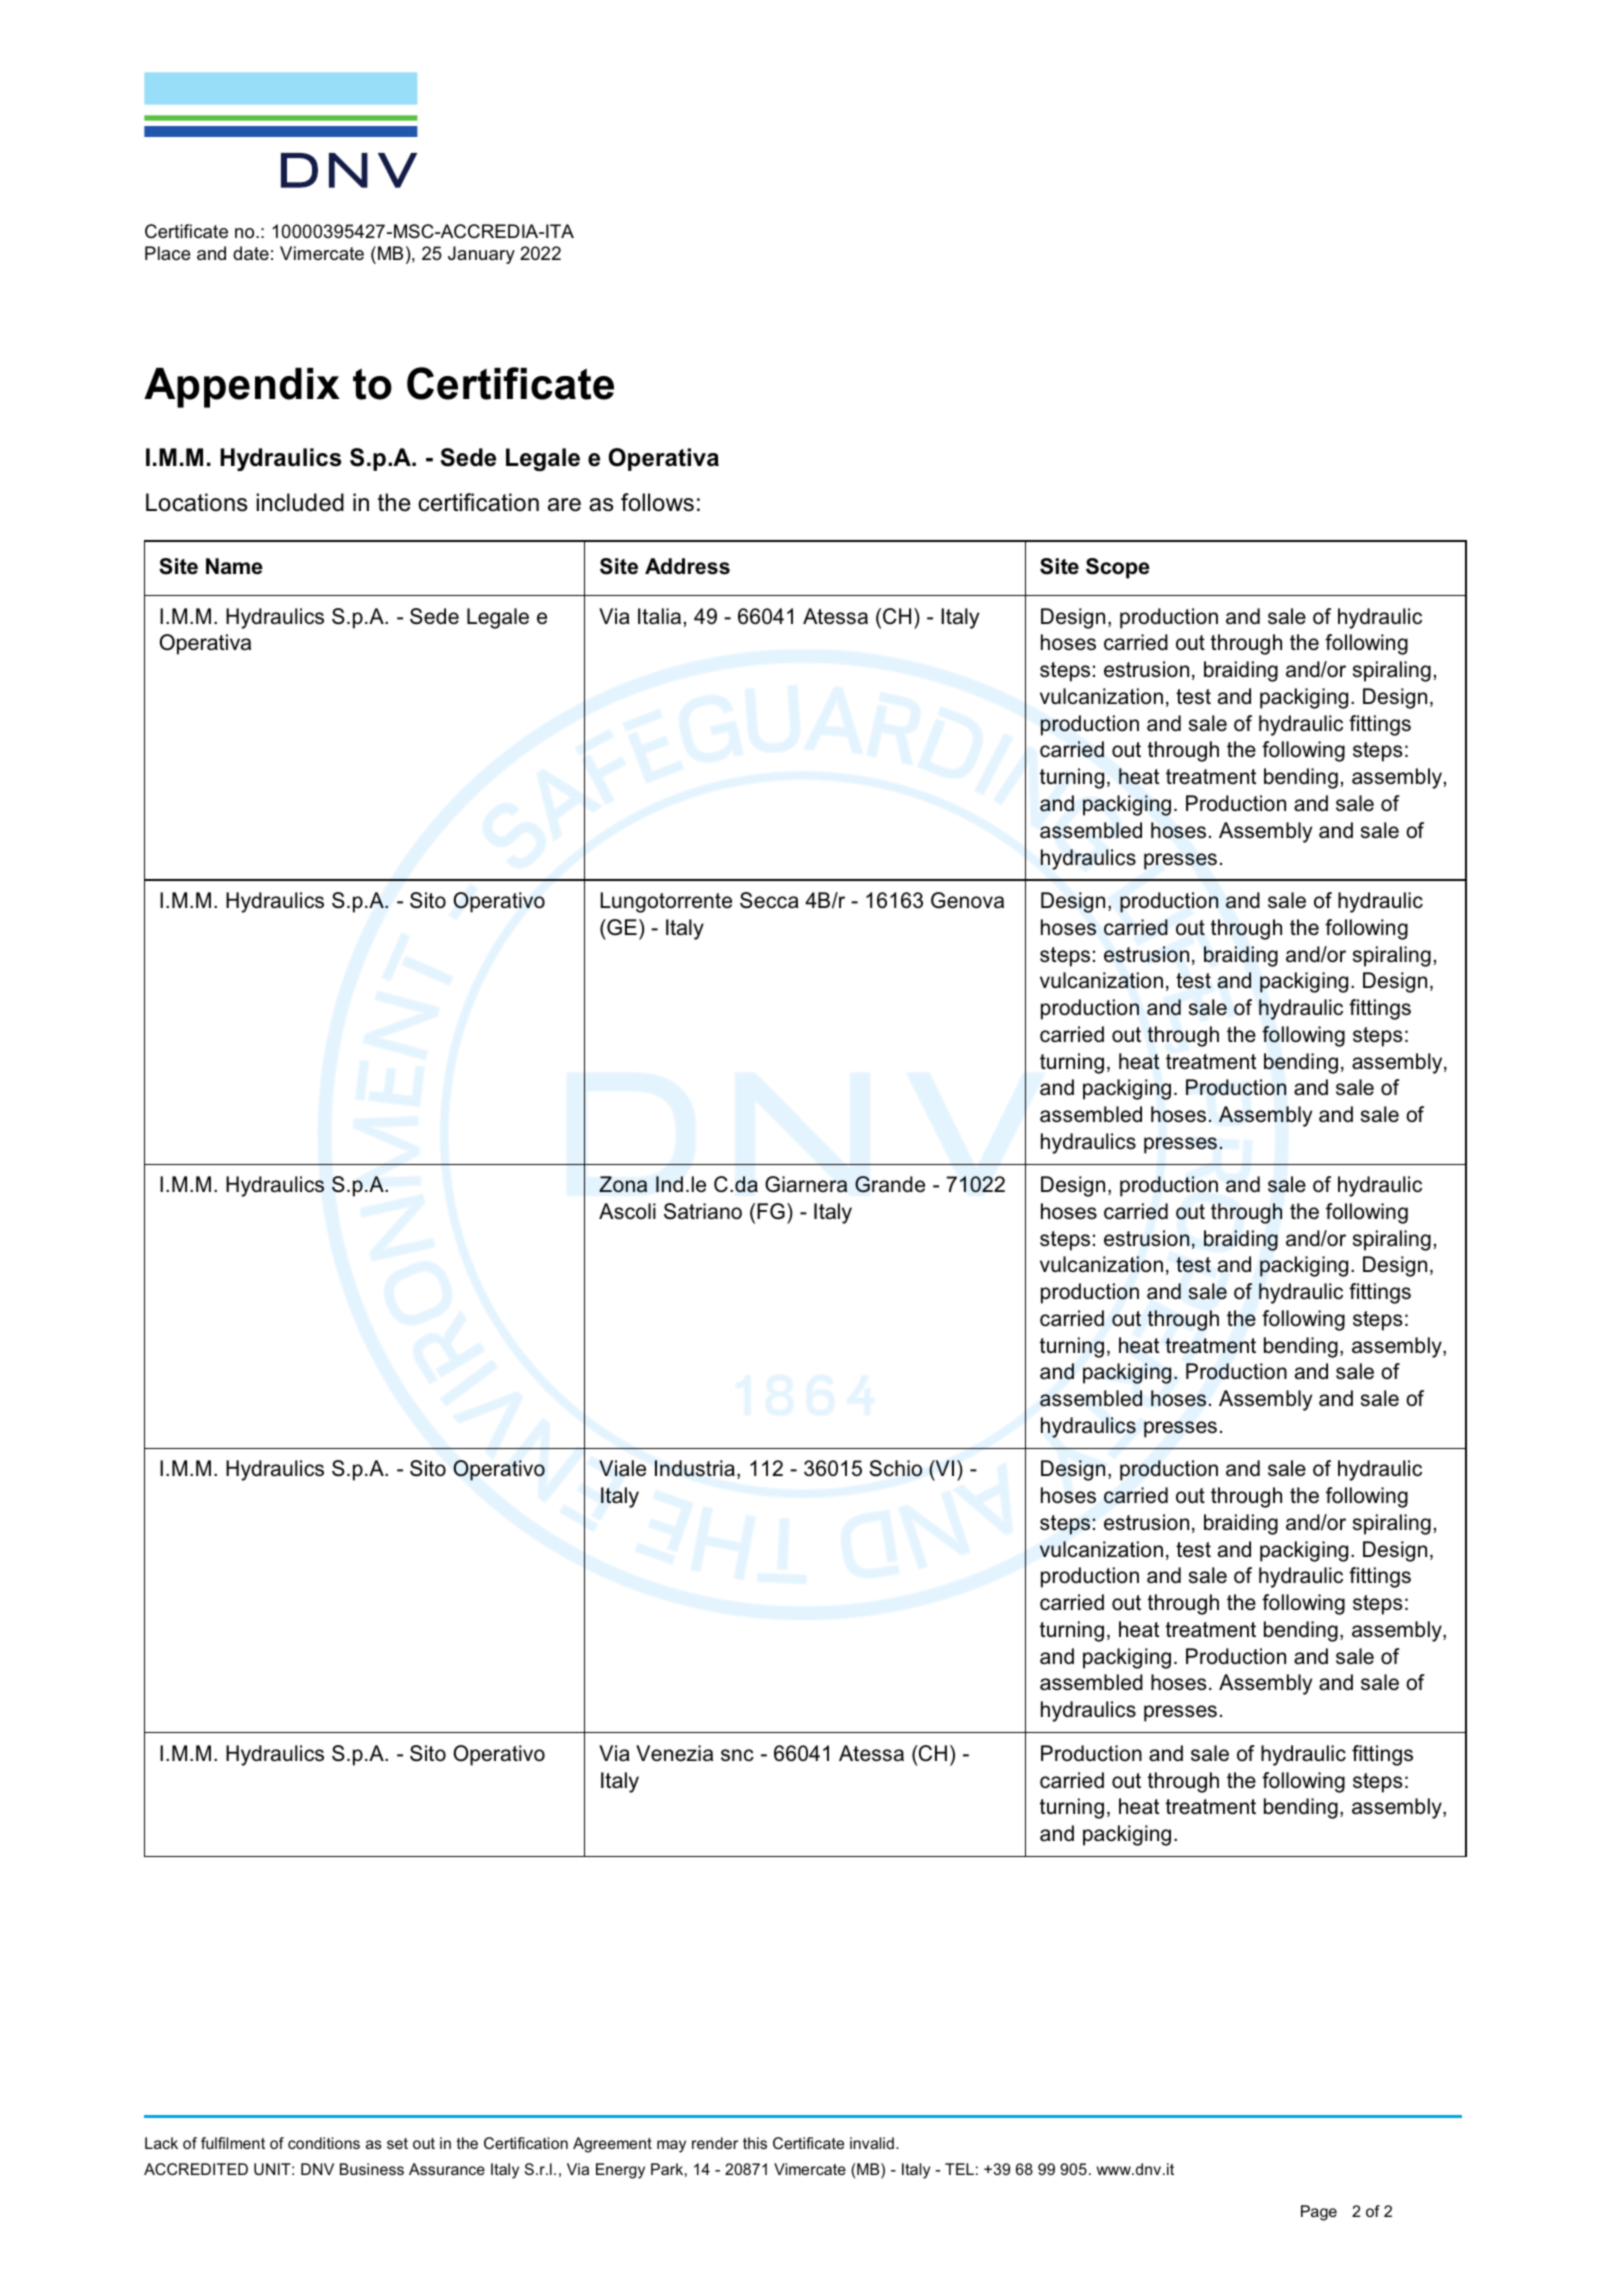 The width and height of the screenshot is (1604, 2269). Describe the element at coordinates (674, 1753) in the screenshot. I see `Venezia` at that location.
